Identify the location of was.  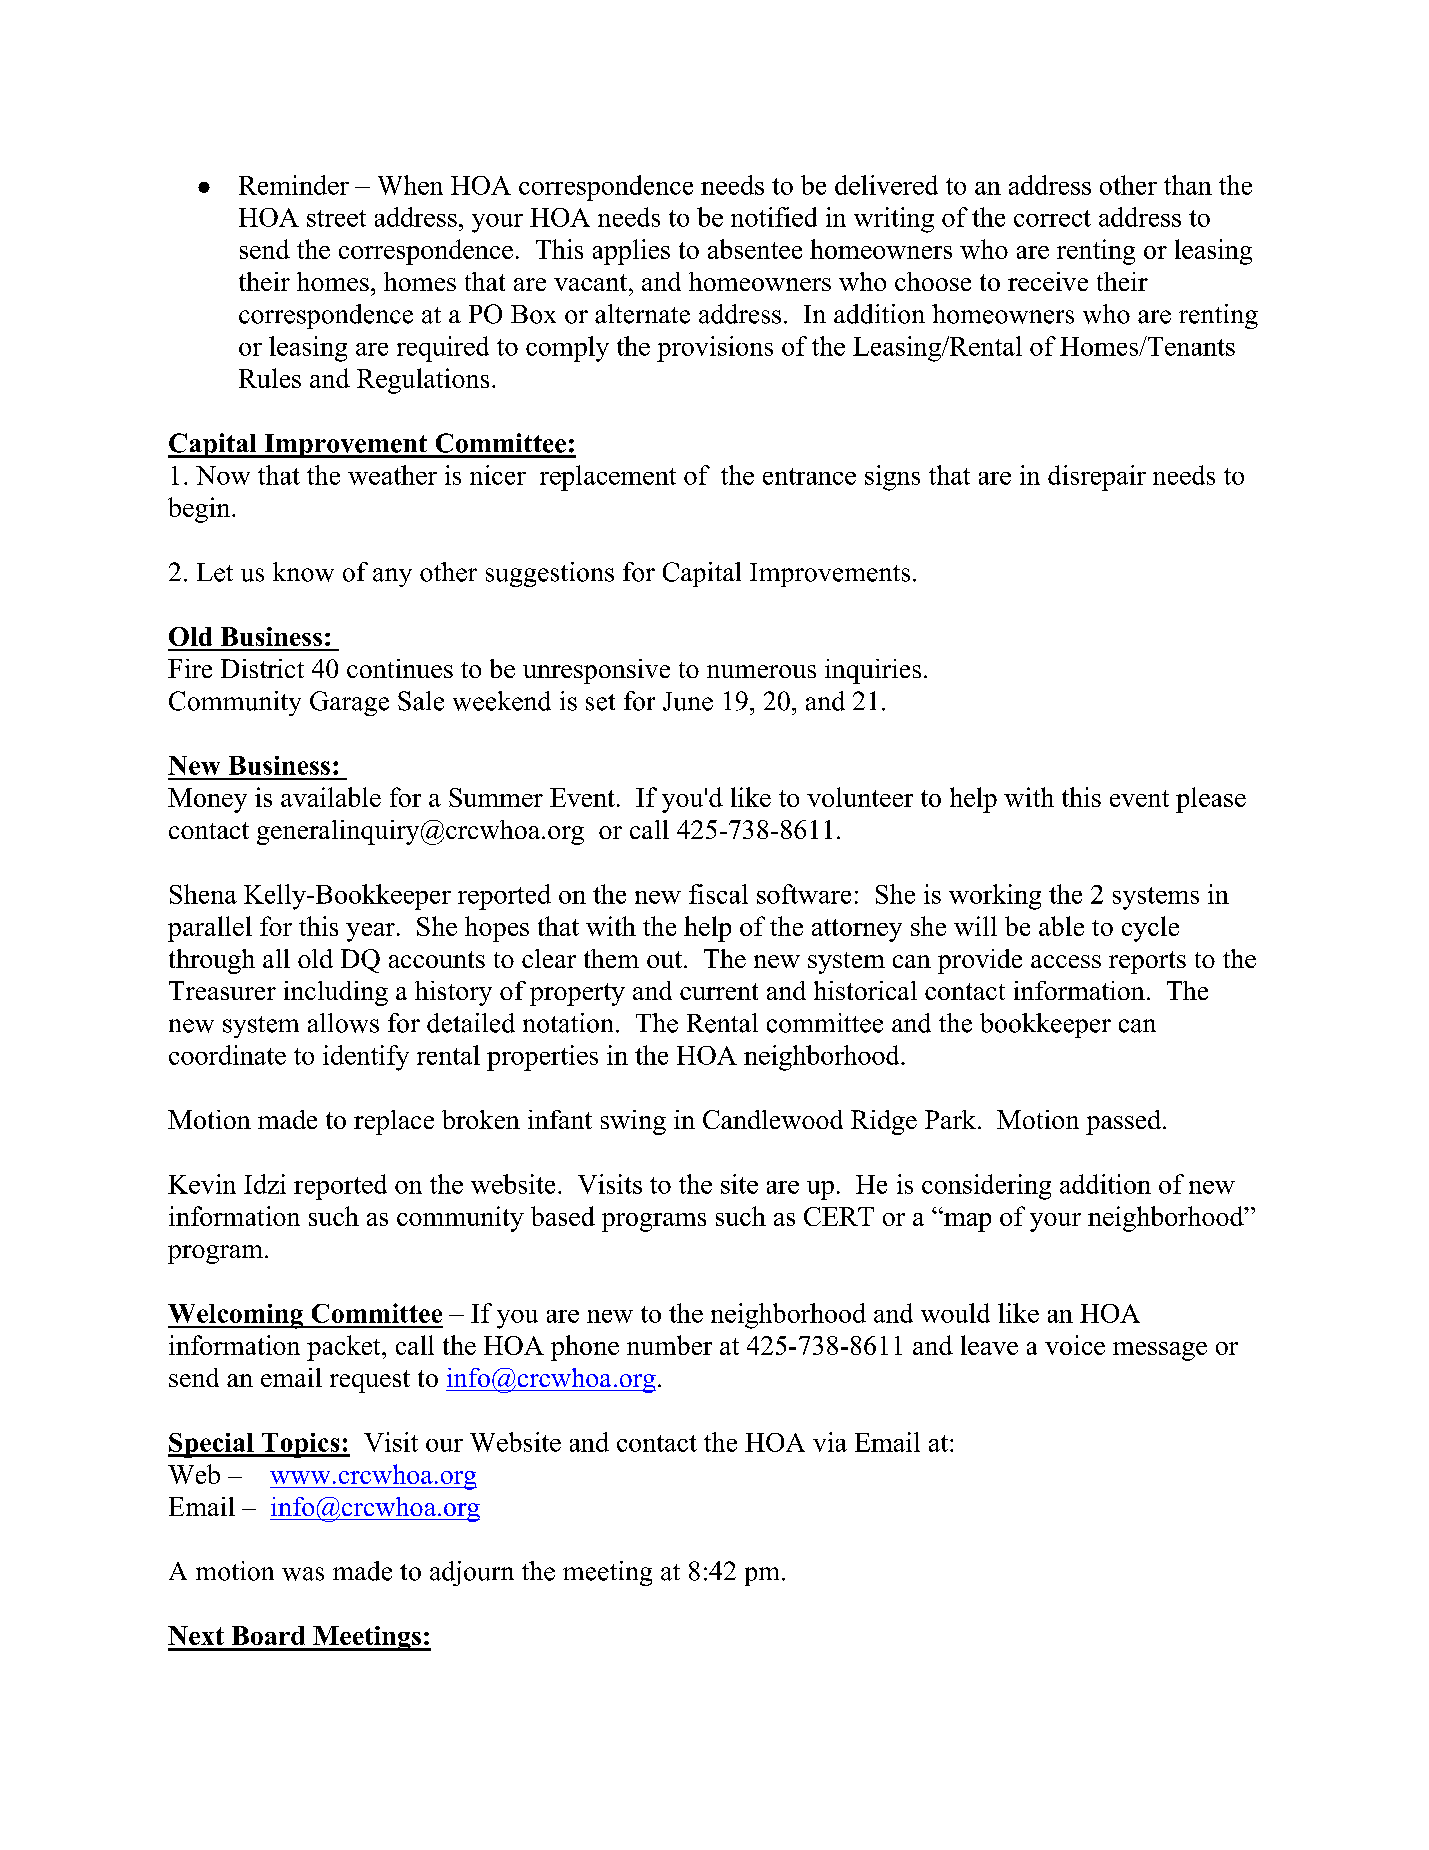
(303, 1574).
